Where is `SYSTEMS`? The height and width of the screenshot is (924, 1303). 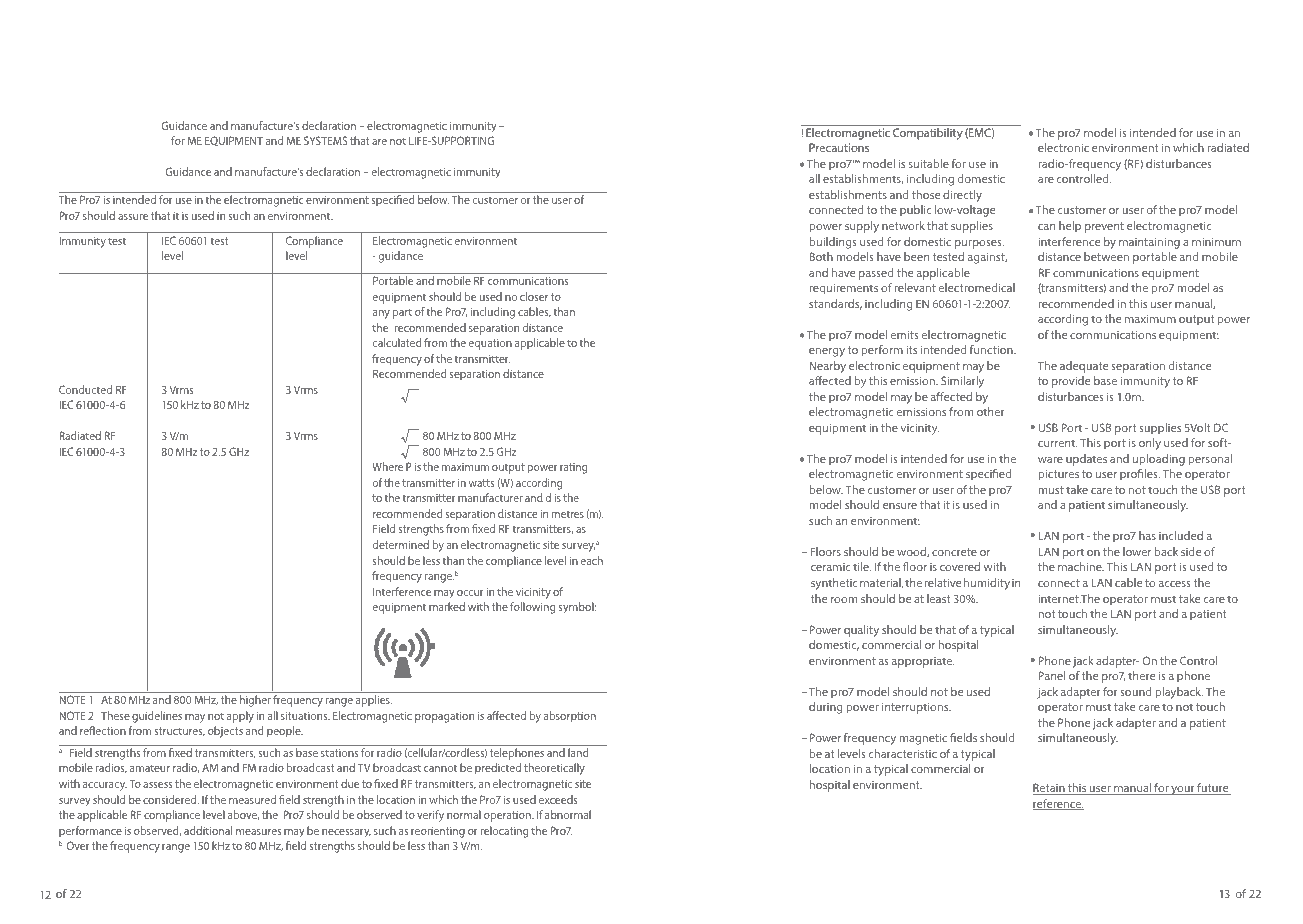 SYSTEMS is located at coordinates (325, 140).
